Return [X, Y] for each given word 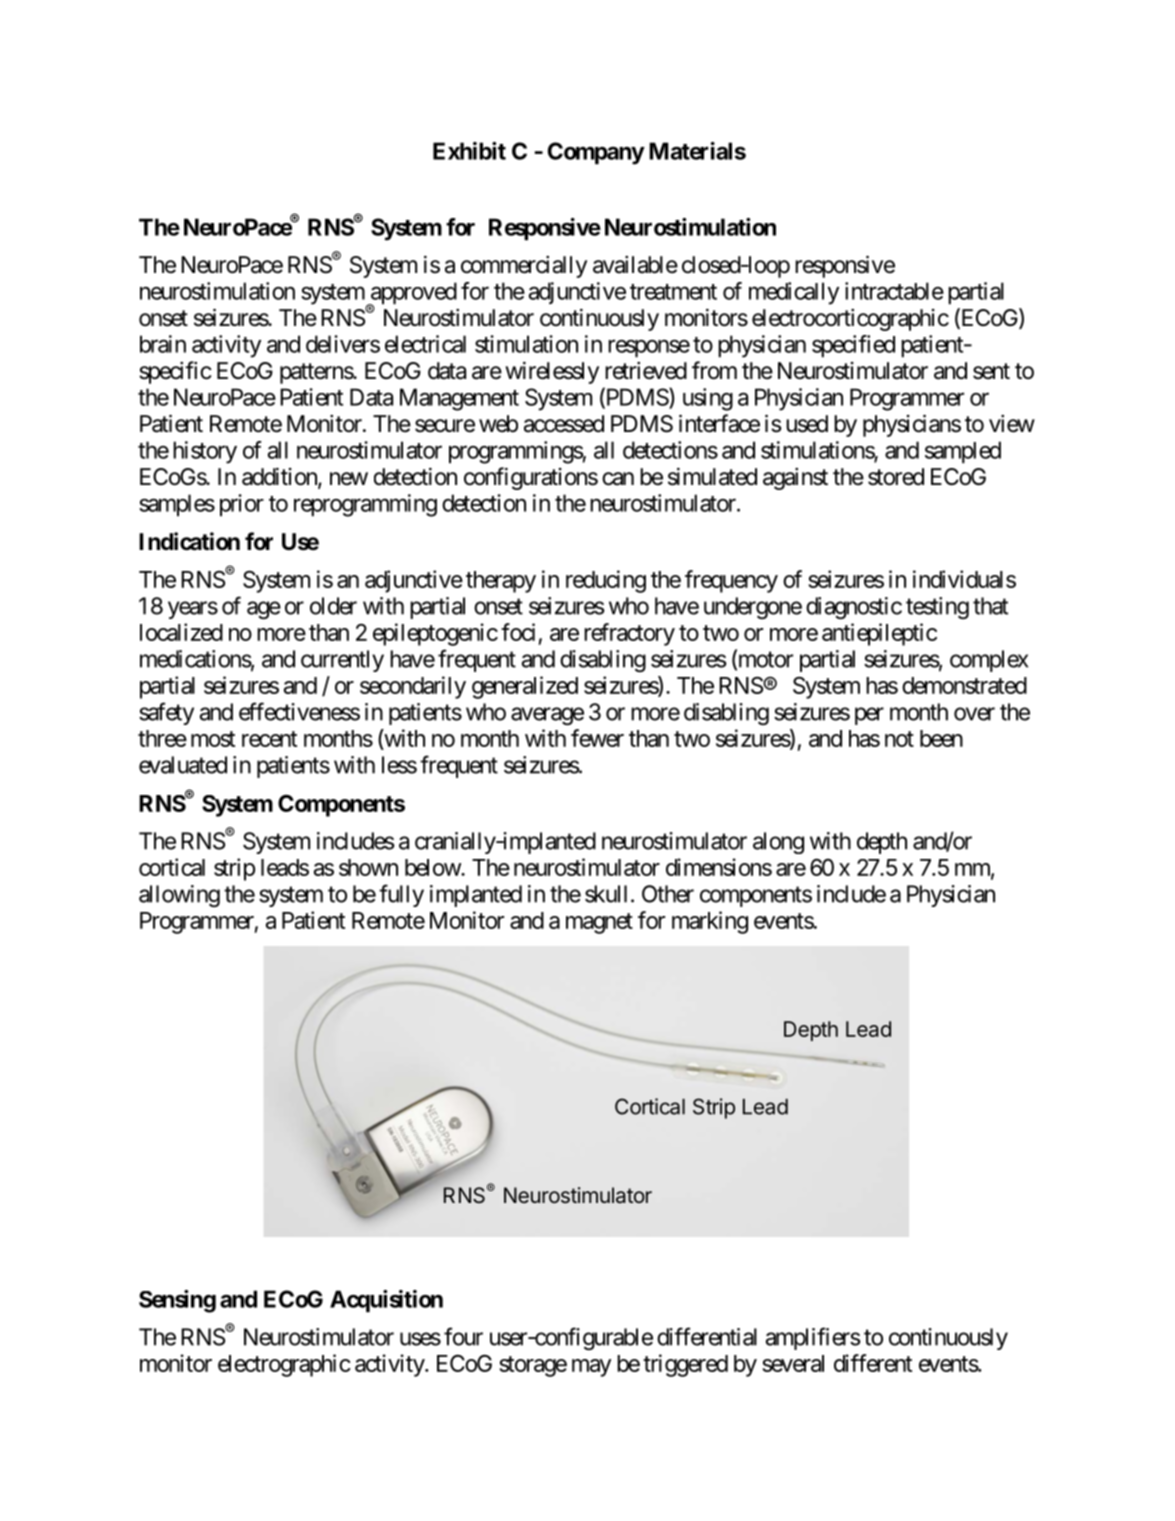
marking [710, 922]
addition [280, 477]
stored [896, 477]
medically [794, 293]
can [618, 479]
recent [269, 739]
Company [596, 153]
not [899, 739]
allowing [179, 896]
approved [412, 294]
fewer [597, 738]
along [778, 843]
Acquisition [386, 1301]
